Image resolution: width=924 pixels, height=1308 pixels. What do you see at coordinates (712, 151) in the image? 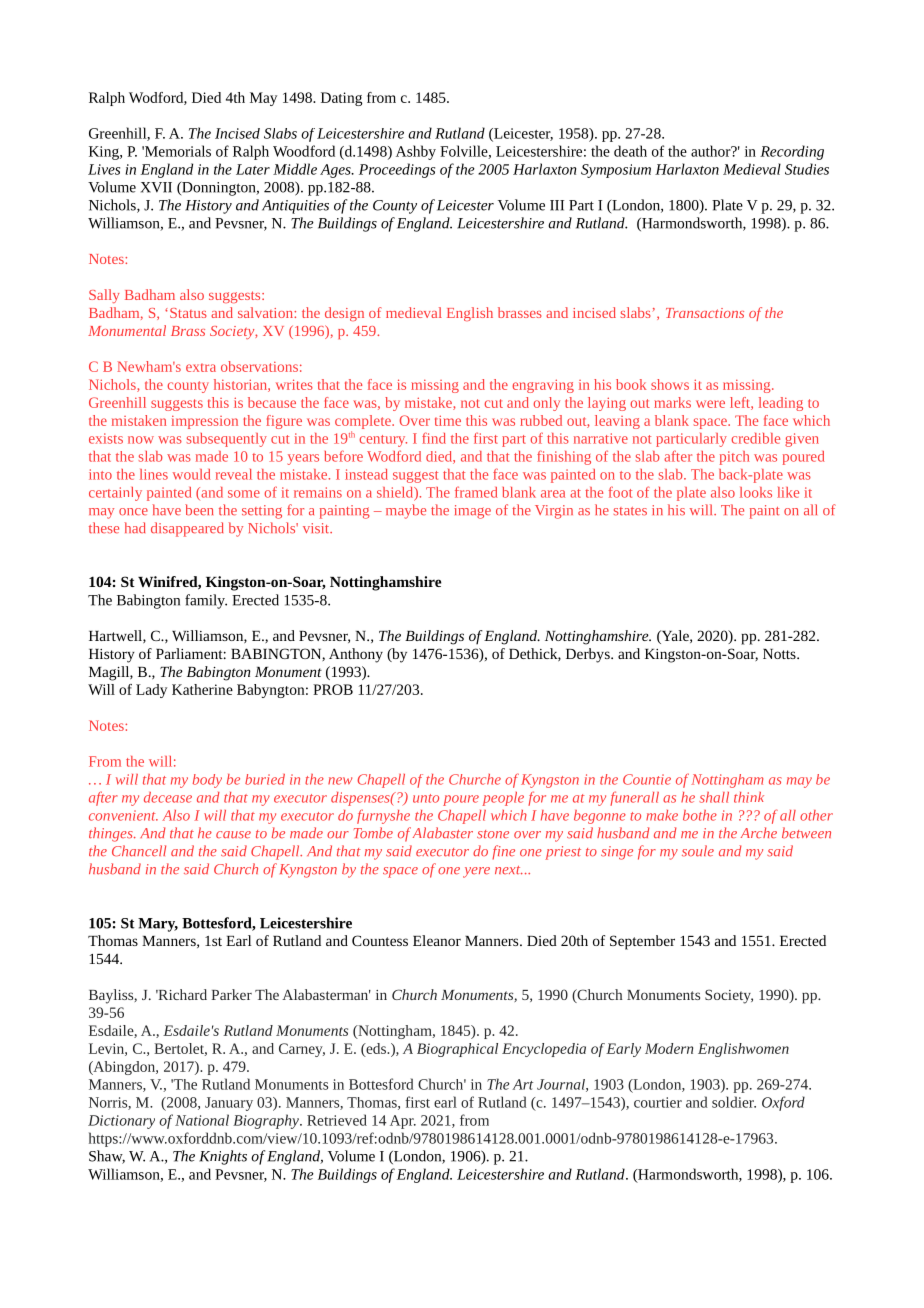
I see `author` at bounding box center [712, 151].
